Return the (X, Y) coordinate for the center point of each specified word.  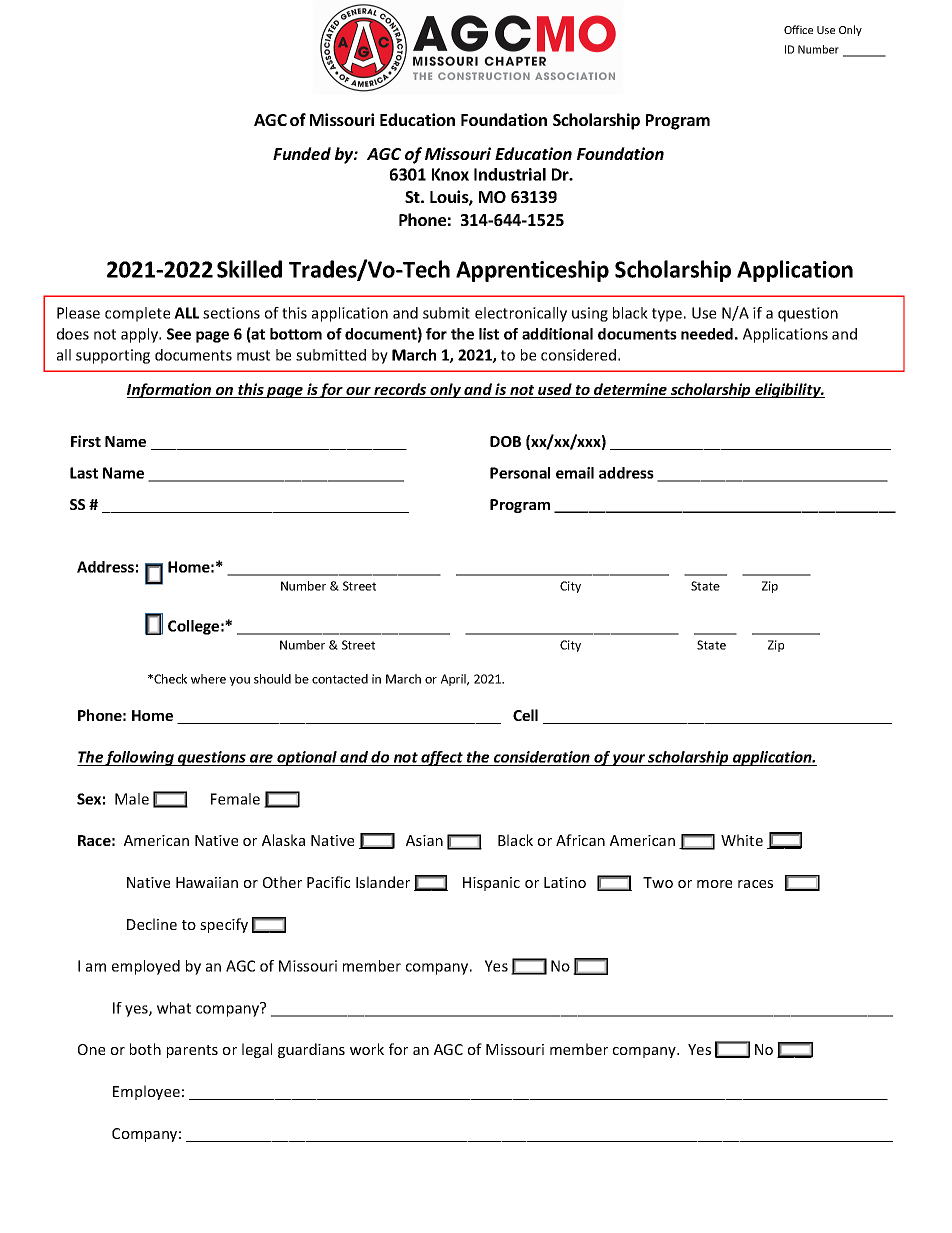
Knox (450, 174)
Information (170, 390)
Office (798, 29)
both (145, 1049)
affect (442, 758)
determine (630, 390)
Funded (302, 153)
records (400, 390)
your (629, 760)
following (140, 758)
